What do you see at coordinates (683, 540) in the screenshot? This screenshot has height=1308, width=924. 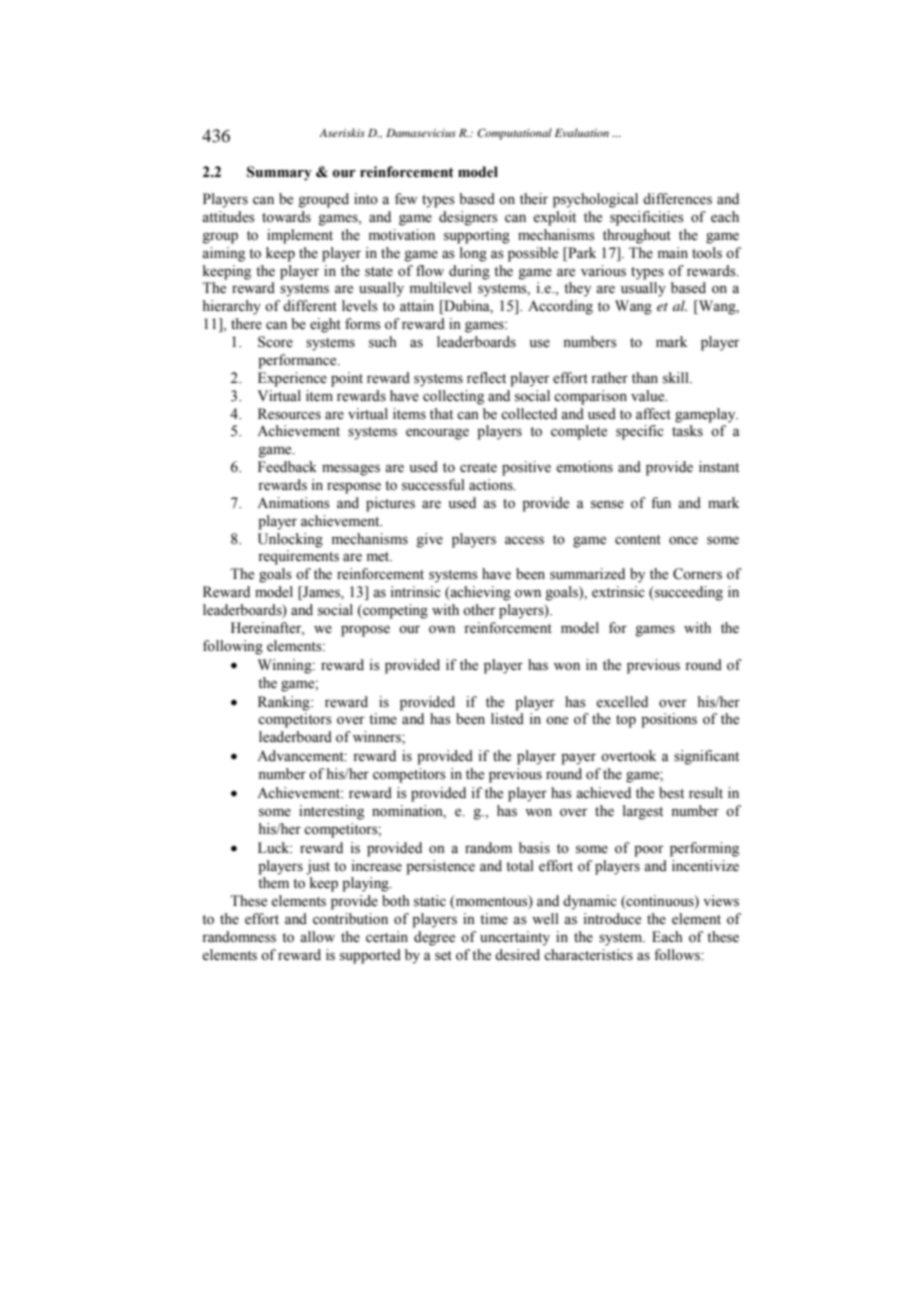 I see `once` at bounding box center [683, 540].
